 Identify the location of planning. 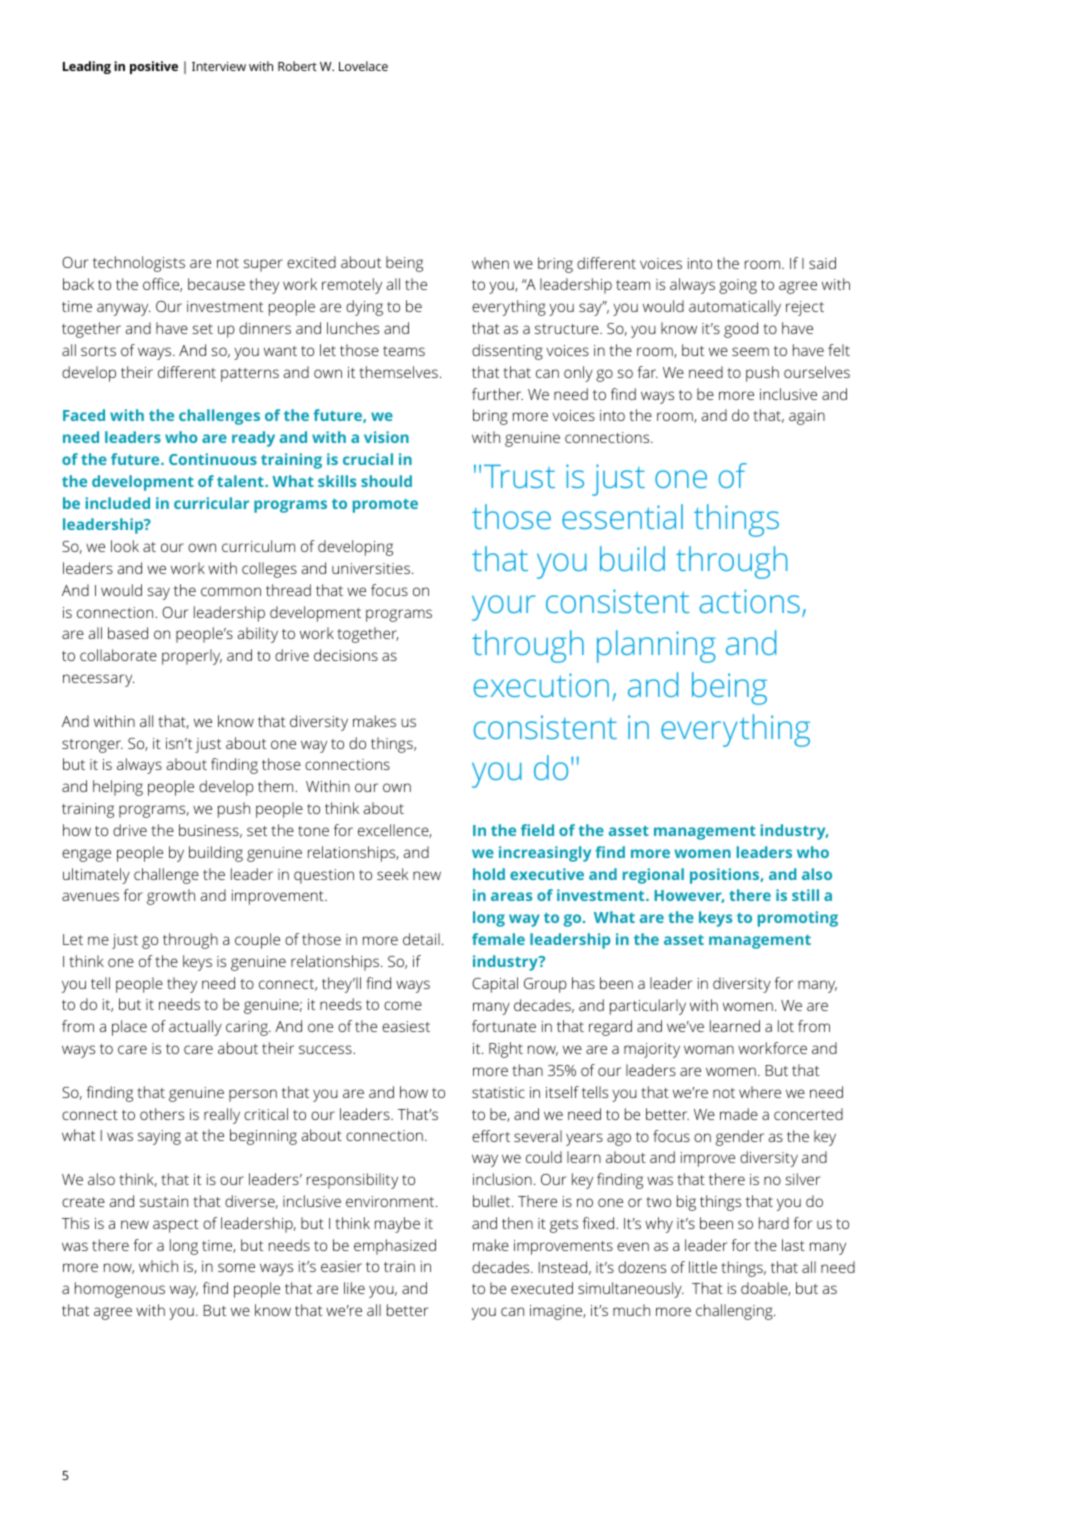
(656, 646).
